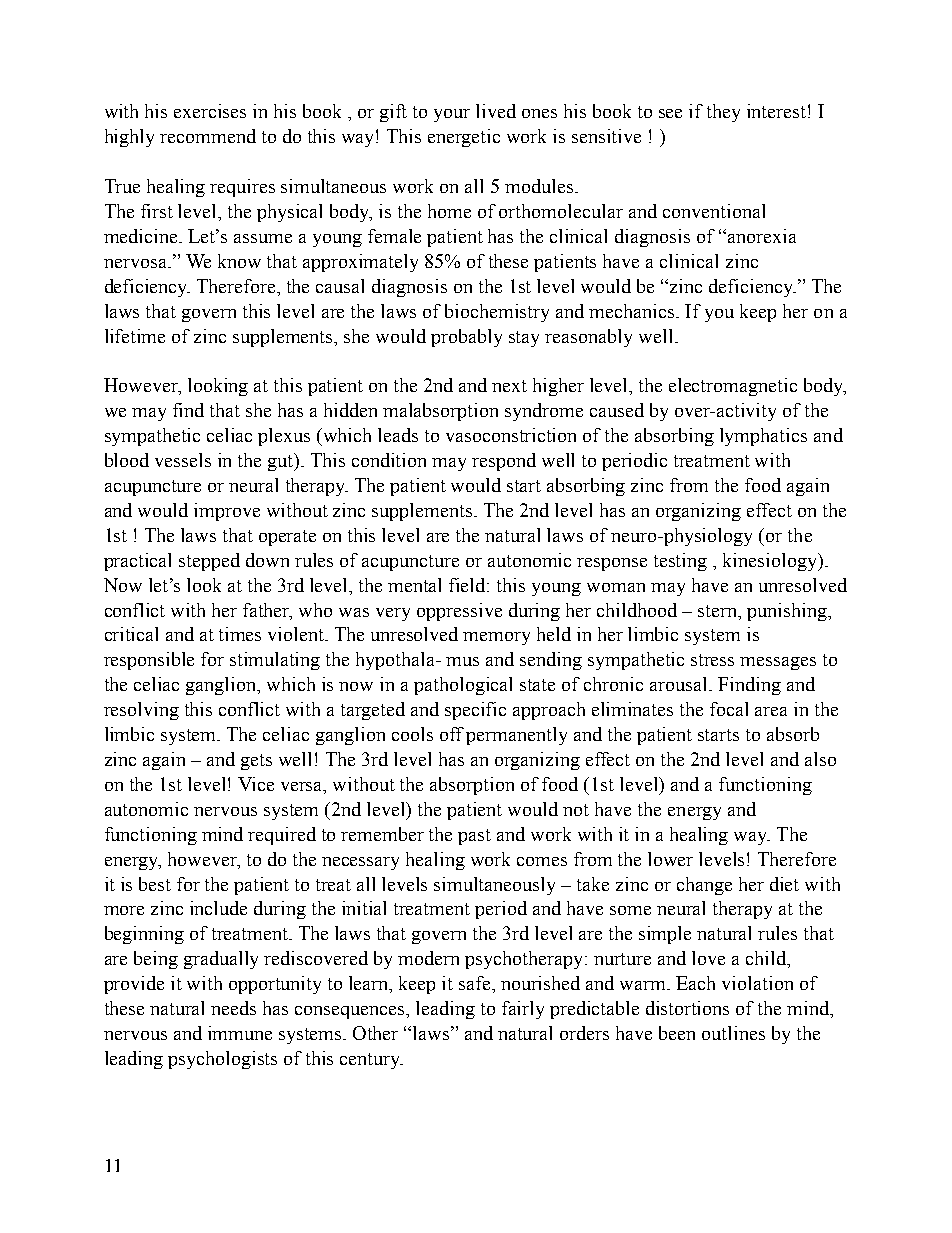  I want to click on lower, so click(670, 859).
